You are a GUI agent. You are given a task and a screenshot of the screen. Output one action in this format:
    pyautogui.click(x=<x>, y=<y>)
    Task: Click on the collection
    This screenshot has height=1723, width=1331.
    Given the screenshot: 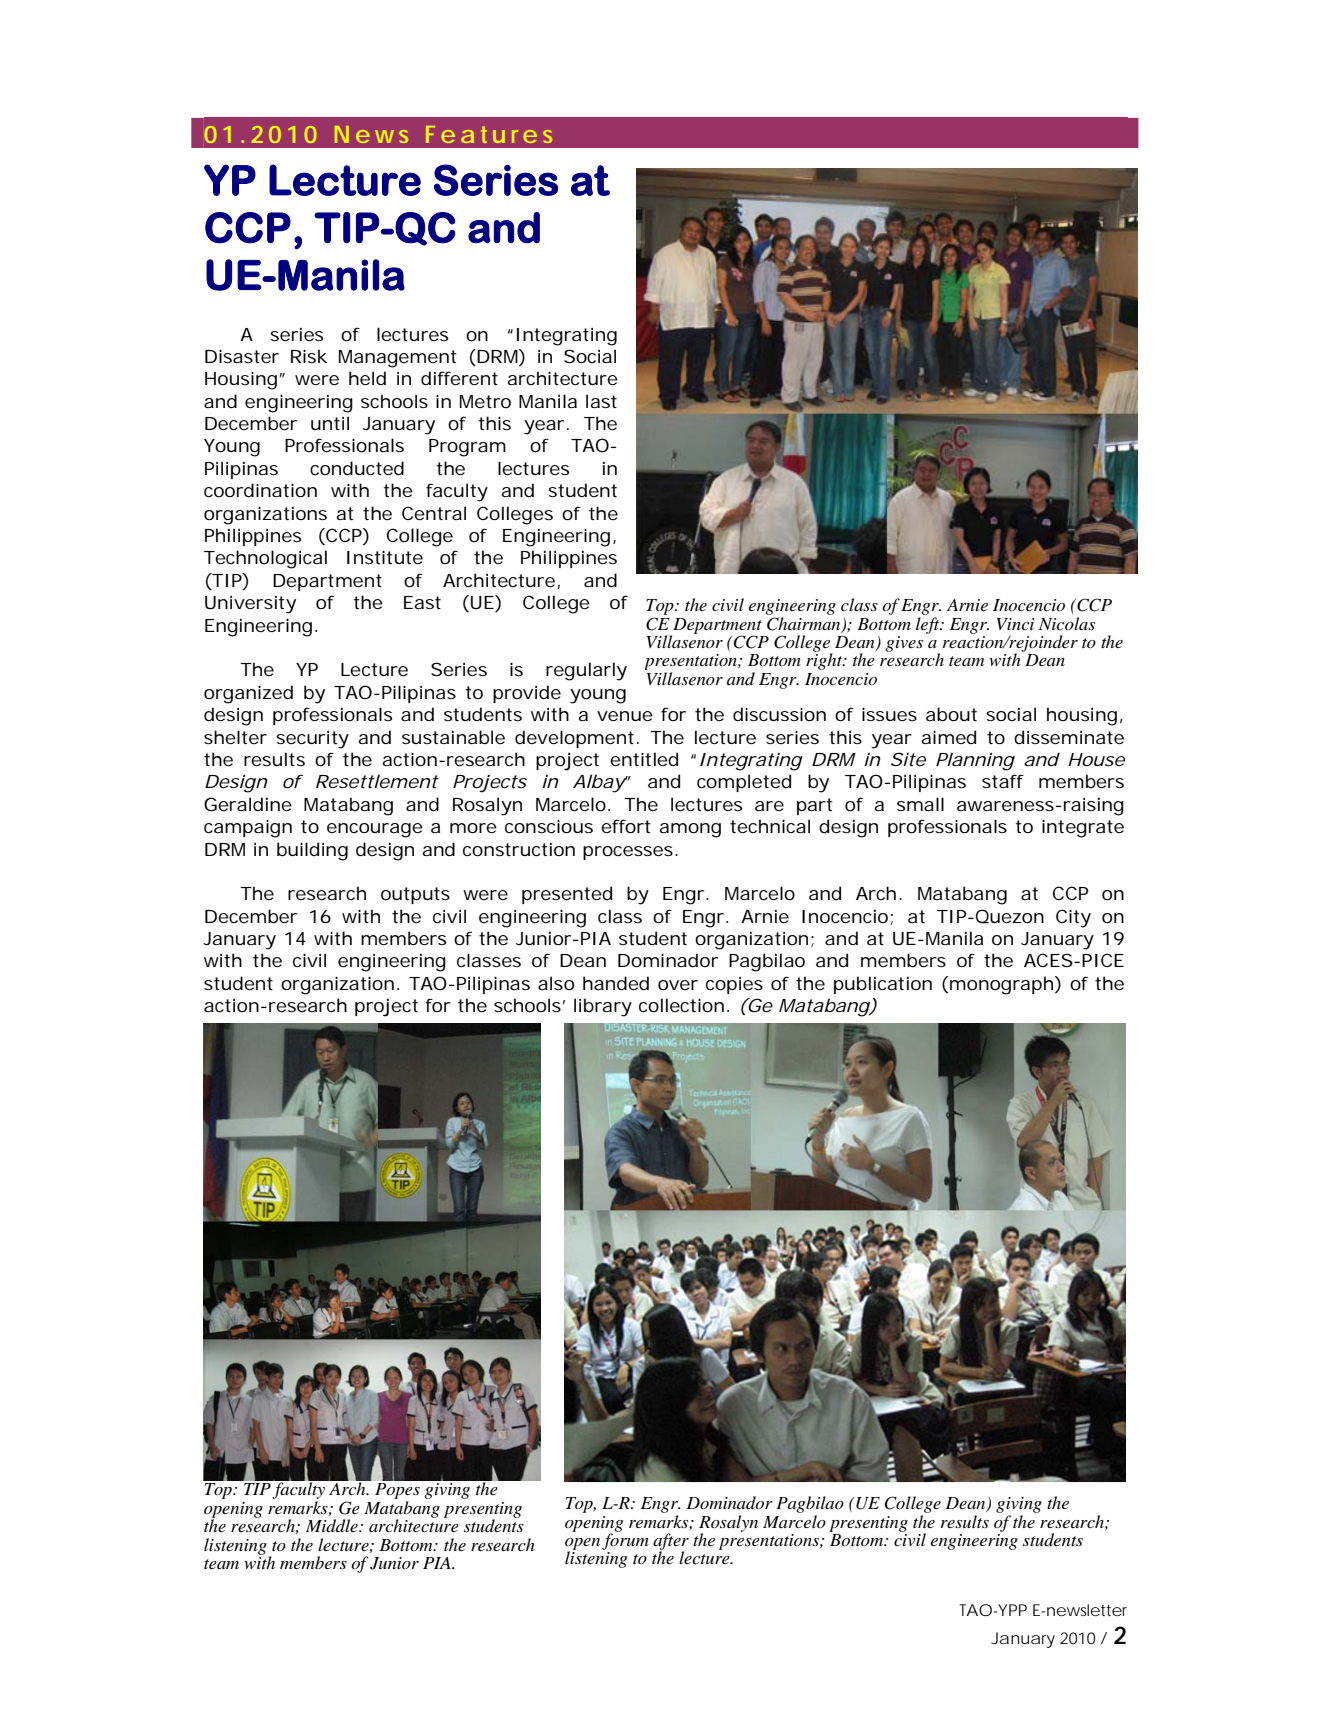 What is the action you would take?
    pyautogui.click(x=681, y=1005)
